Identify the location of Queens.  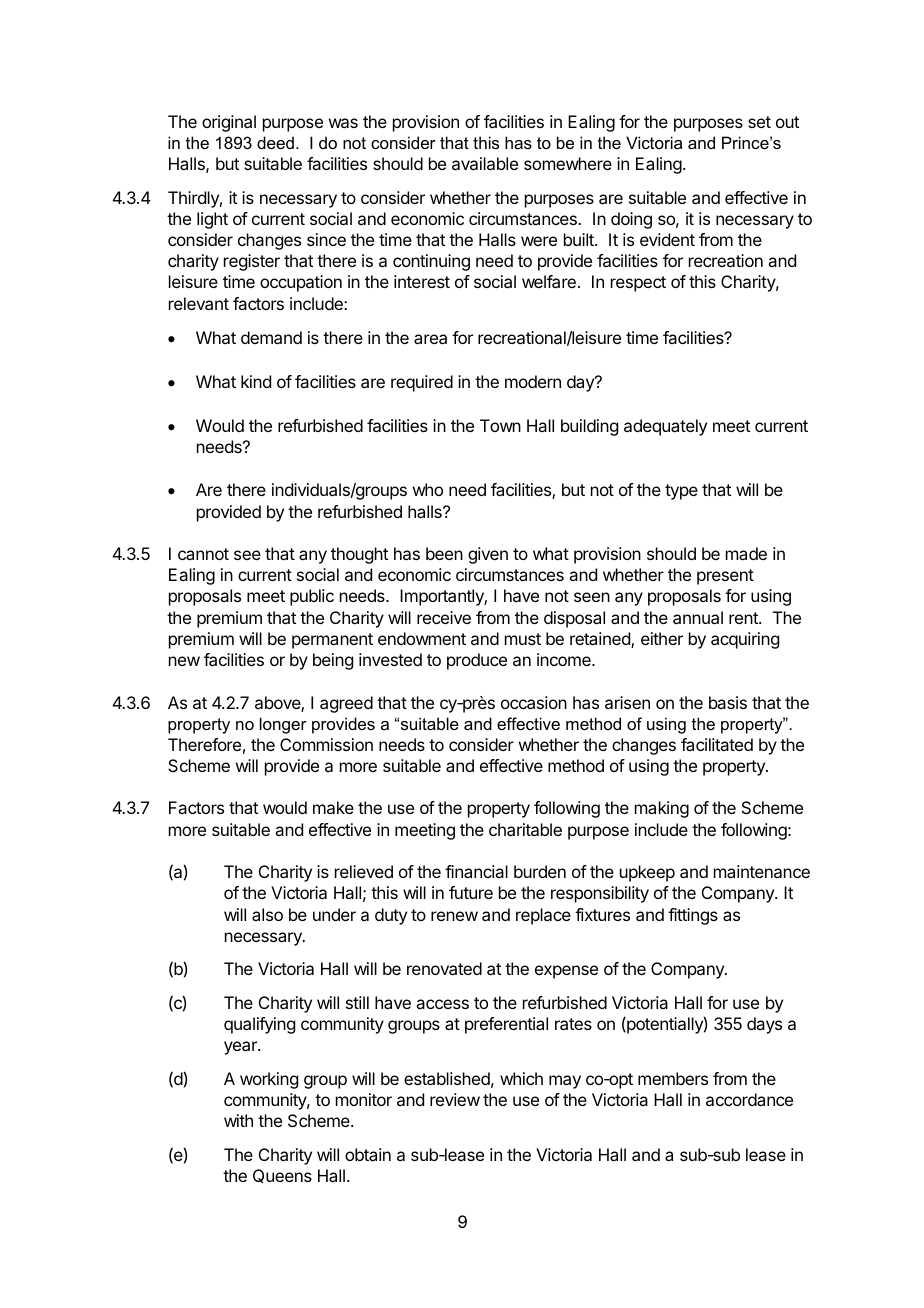
(282, 1176).
